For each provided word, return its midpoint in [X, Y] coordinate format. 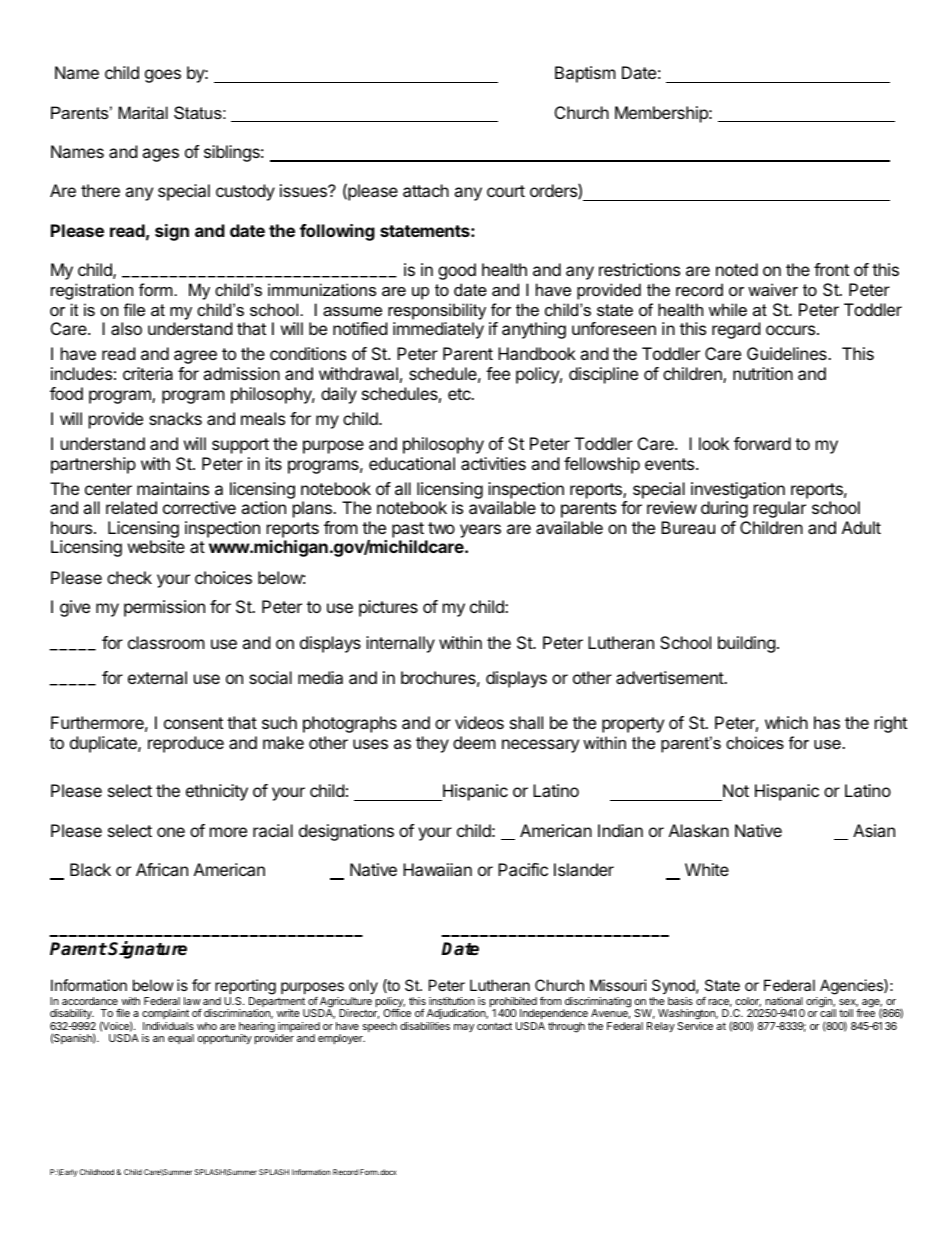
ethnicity [217, 792]
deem [474, 742]
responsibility [437, 311]
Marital [143, 112]
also [126, 328]
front [831, 269]
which [786, 722]
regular [780, 509]
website [156, 546]
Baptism [585, 74]
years [480, 531]
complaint [165, 1014]
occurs [792, 330]
